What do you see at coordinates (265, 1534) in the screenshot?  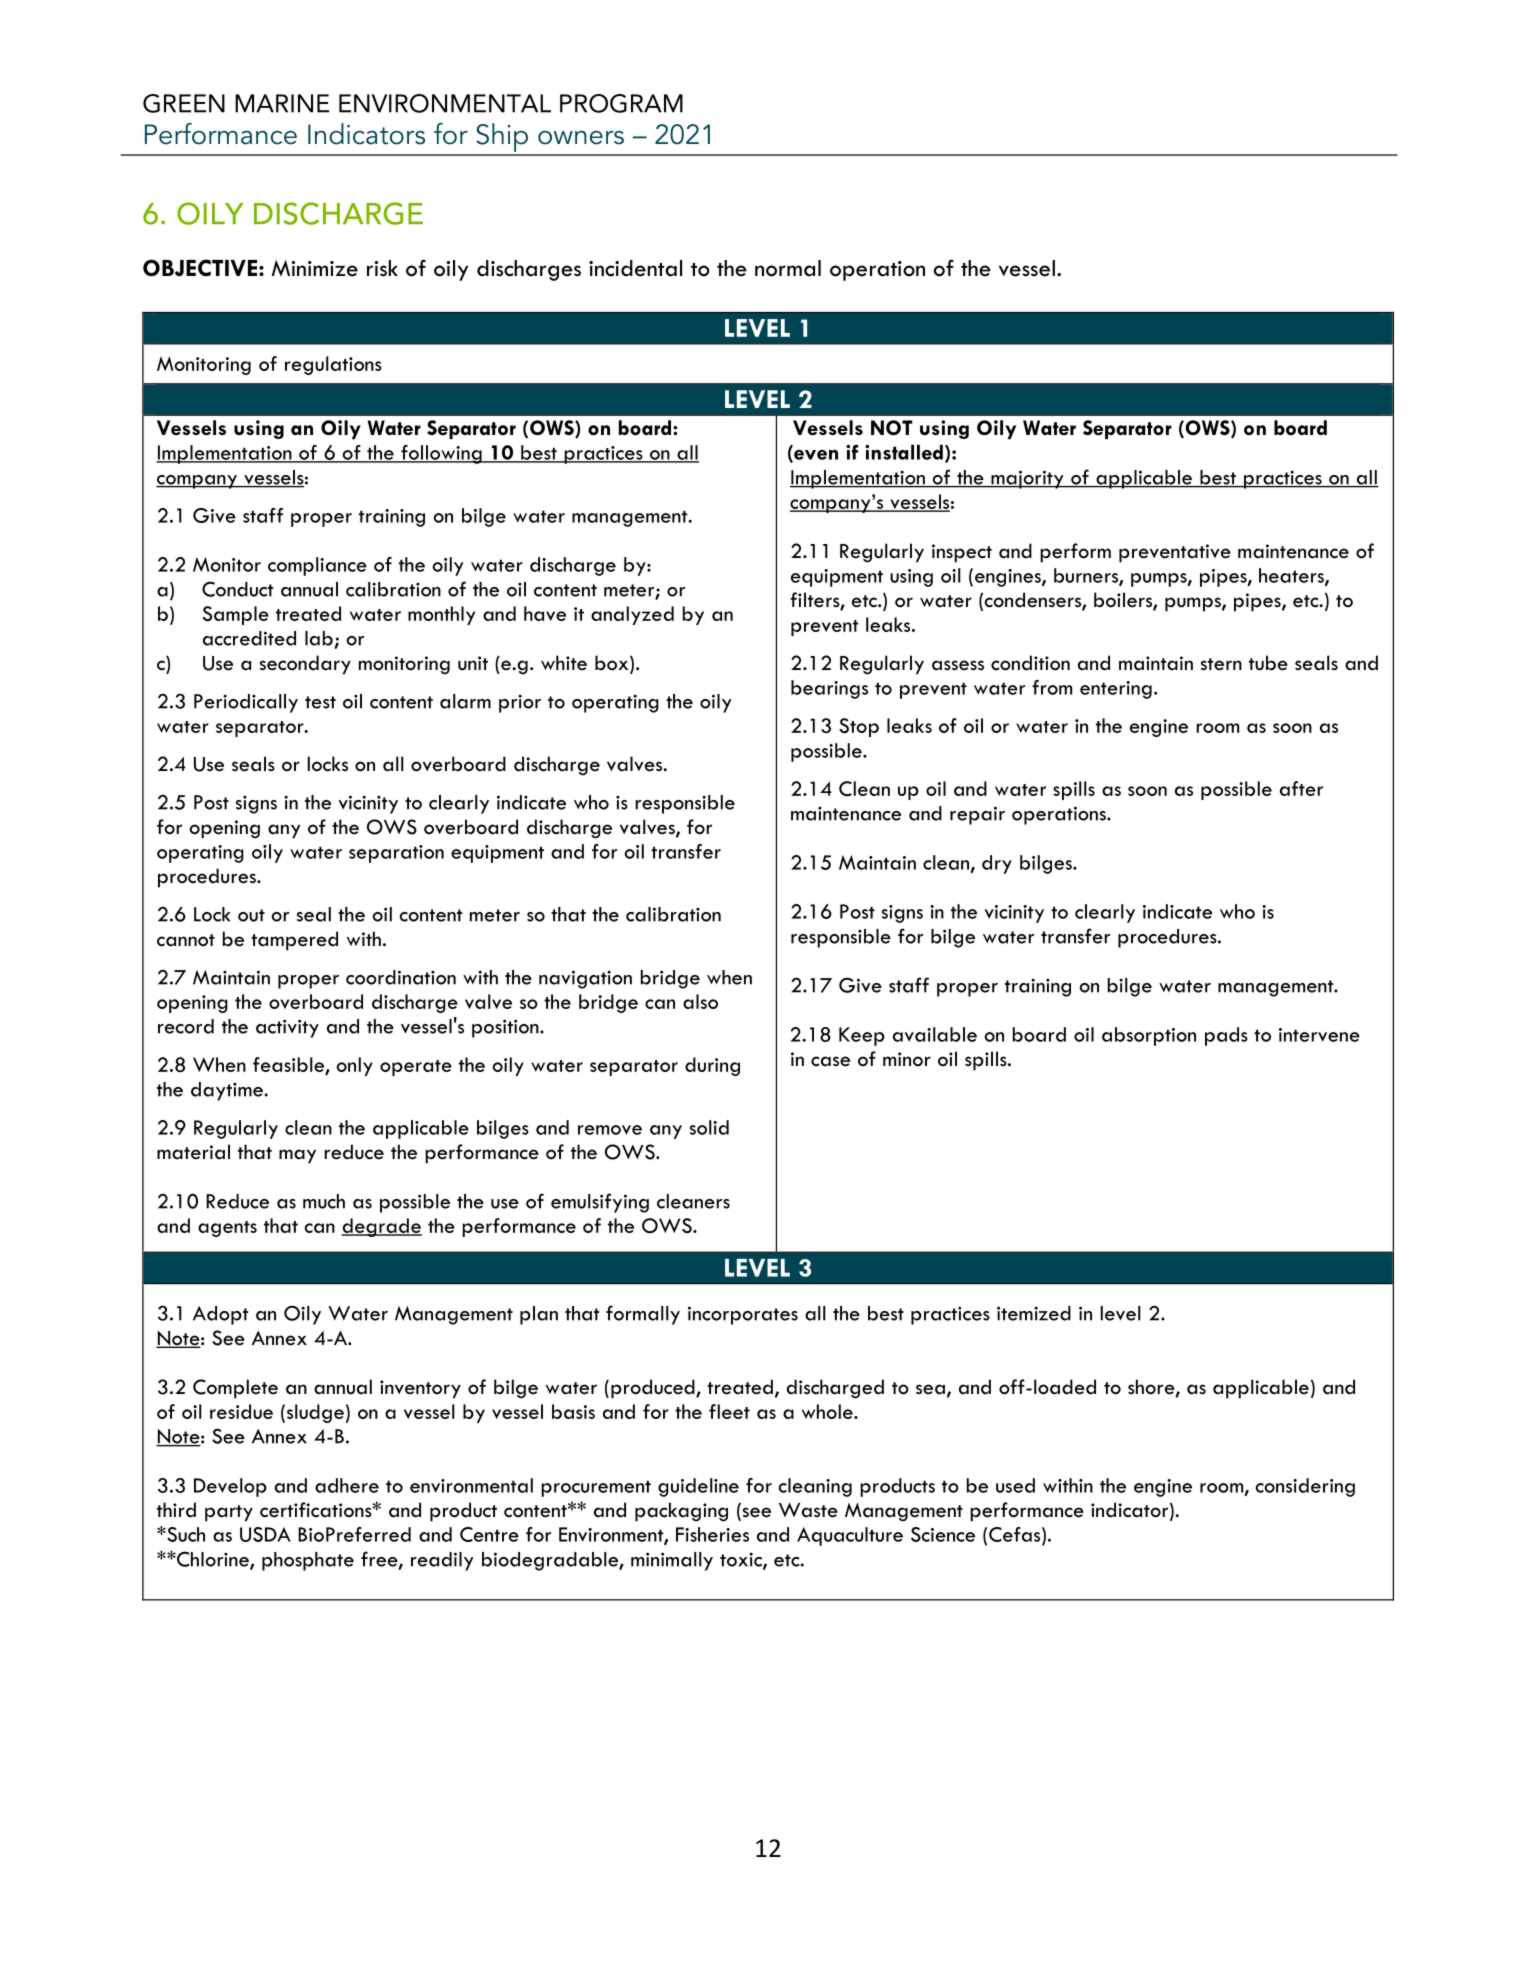 I see `USDA` at bounding box center [265, 1534].
